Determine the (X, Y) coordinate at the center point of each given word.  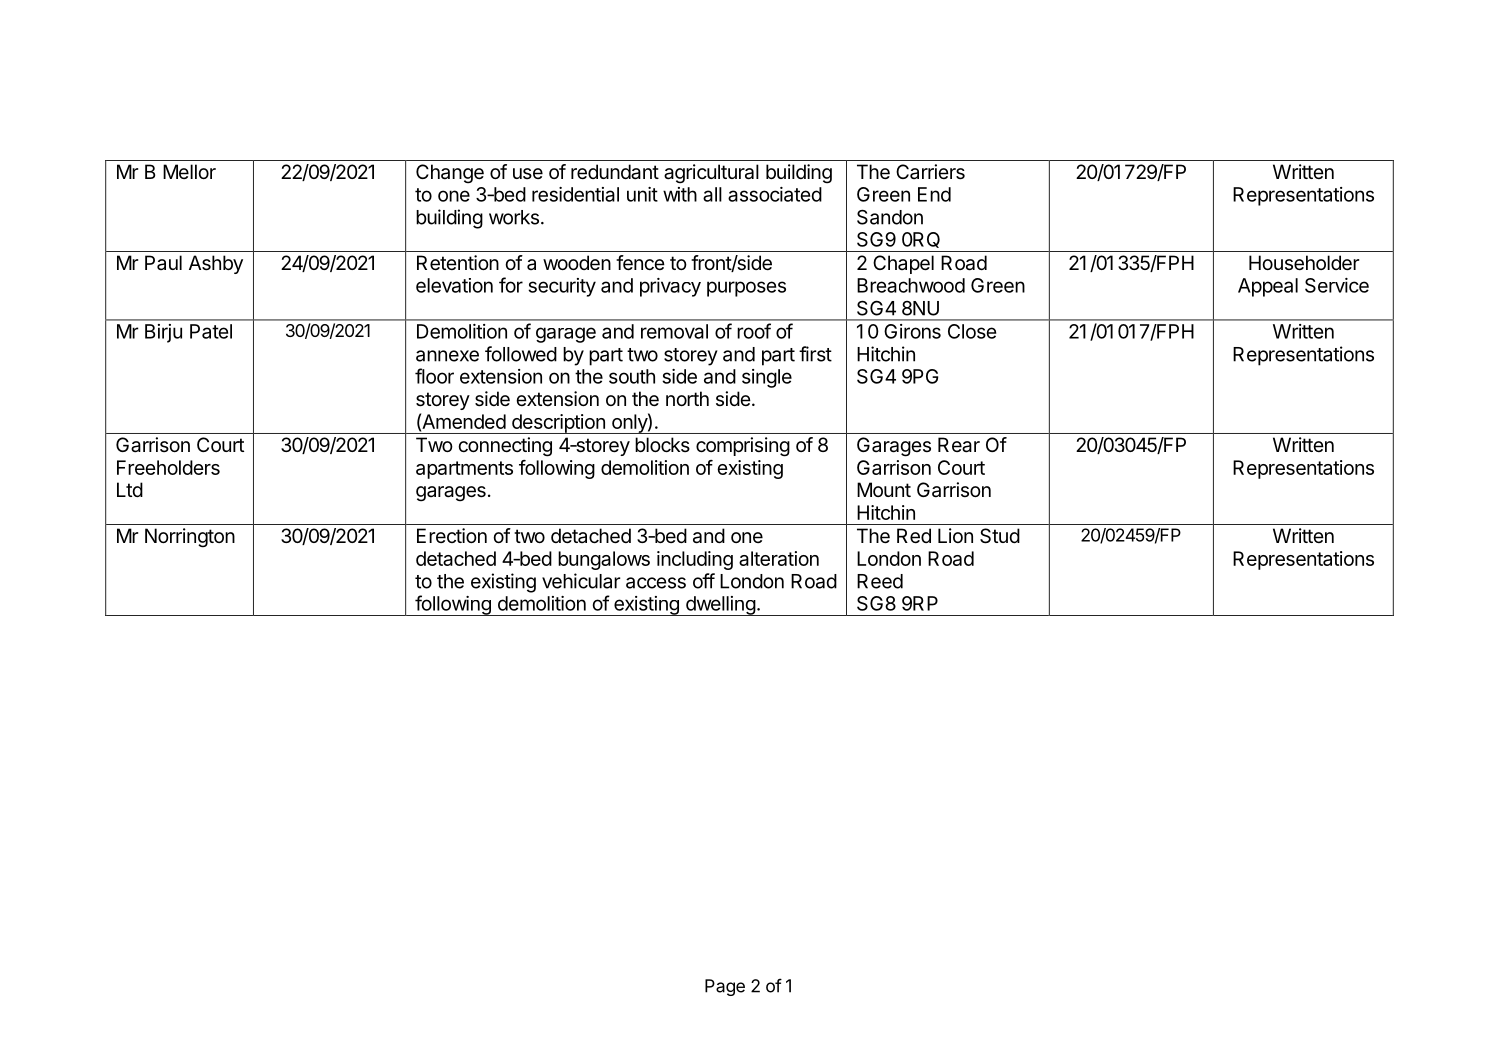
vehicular (581, 581)
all (712, 194)
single (767, 378)
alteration (779, 558)
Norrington (190, 538)
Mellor (189, 171)
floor (434, 376)
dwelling (720, 606)
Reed (880, 581)
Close (972, 331)
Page (725, 987)
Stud (1000, 536)
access (656, 583)
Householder (1304, 263)
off (704, 581)
